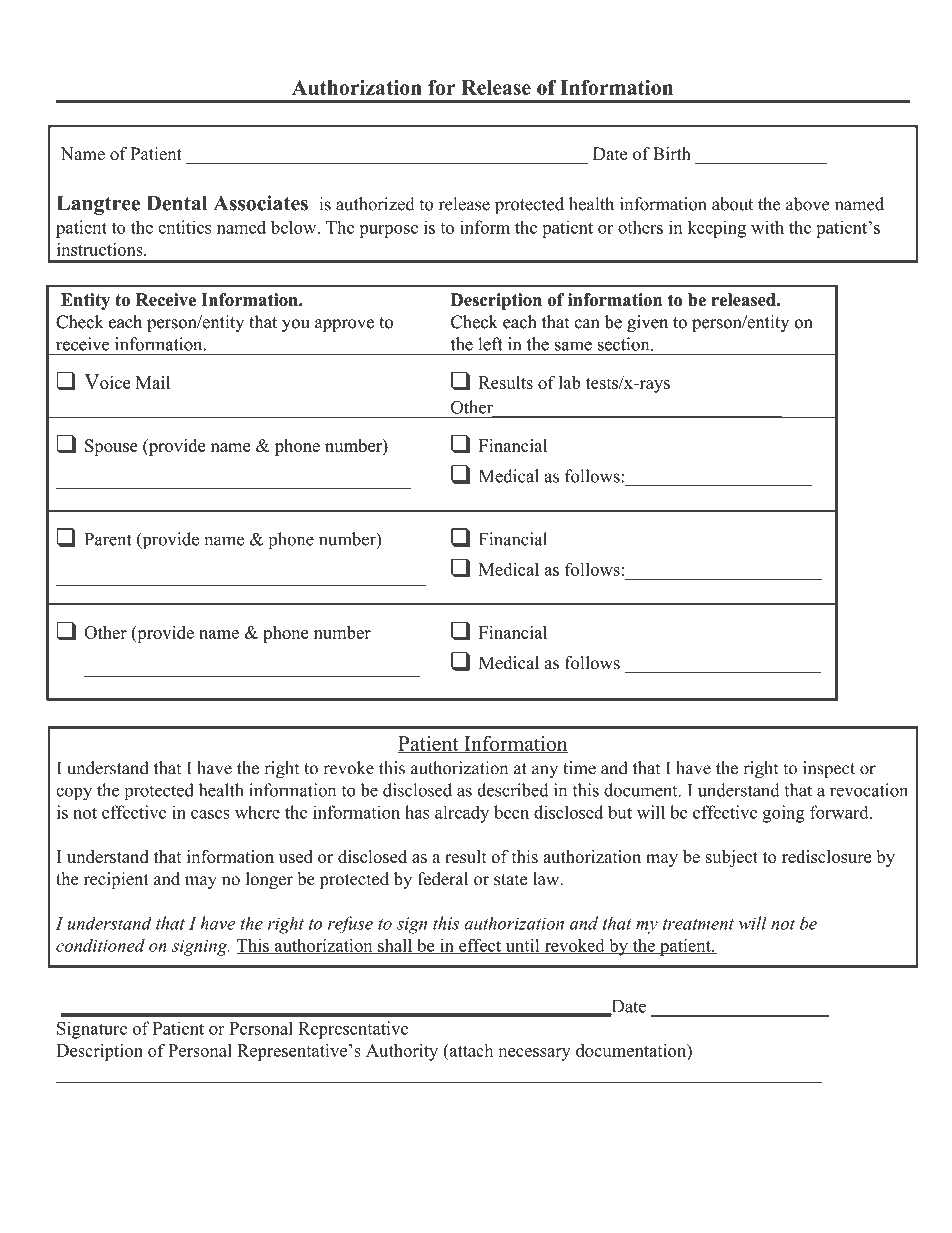 The image size is (952, 1233). I want to click on going, so click(784, 814).
